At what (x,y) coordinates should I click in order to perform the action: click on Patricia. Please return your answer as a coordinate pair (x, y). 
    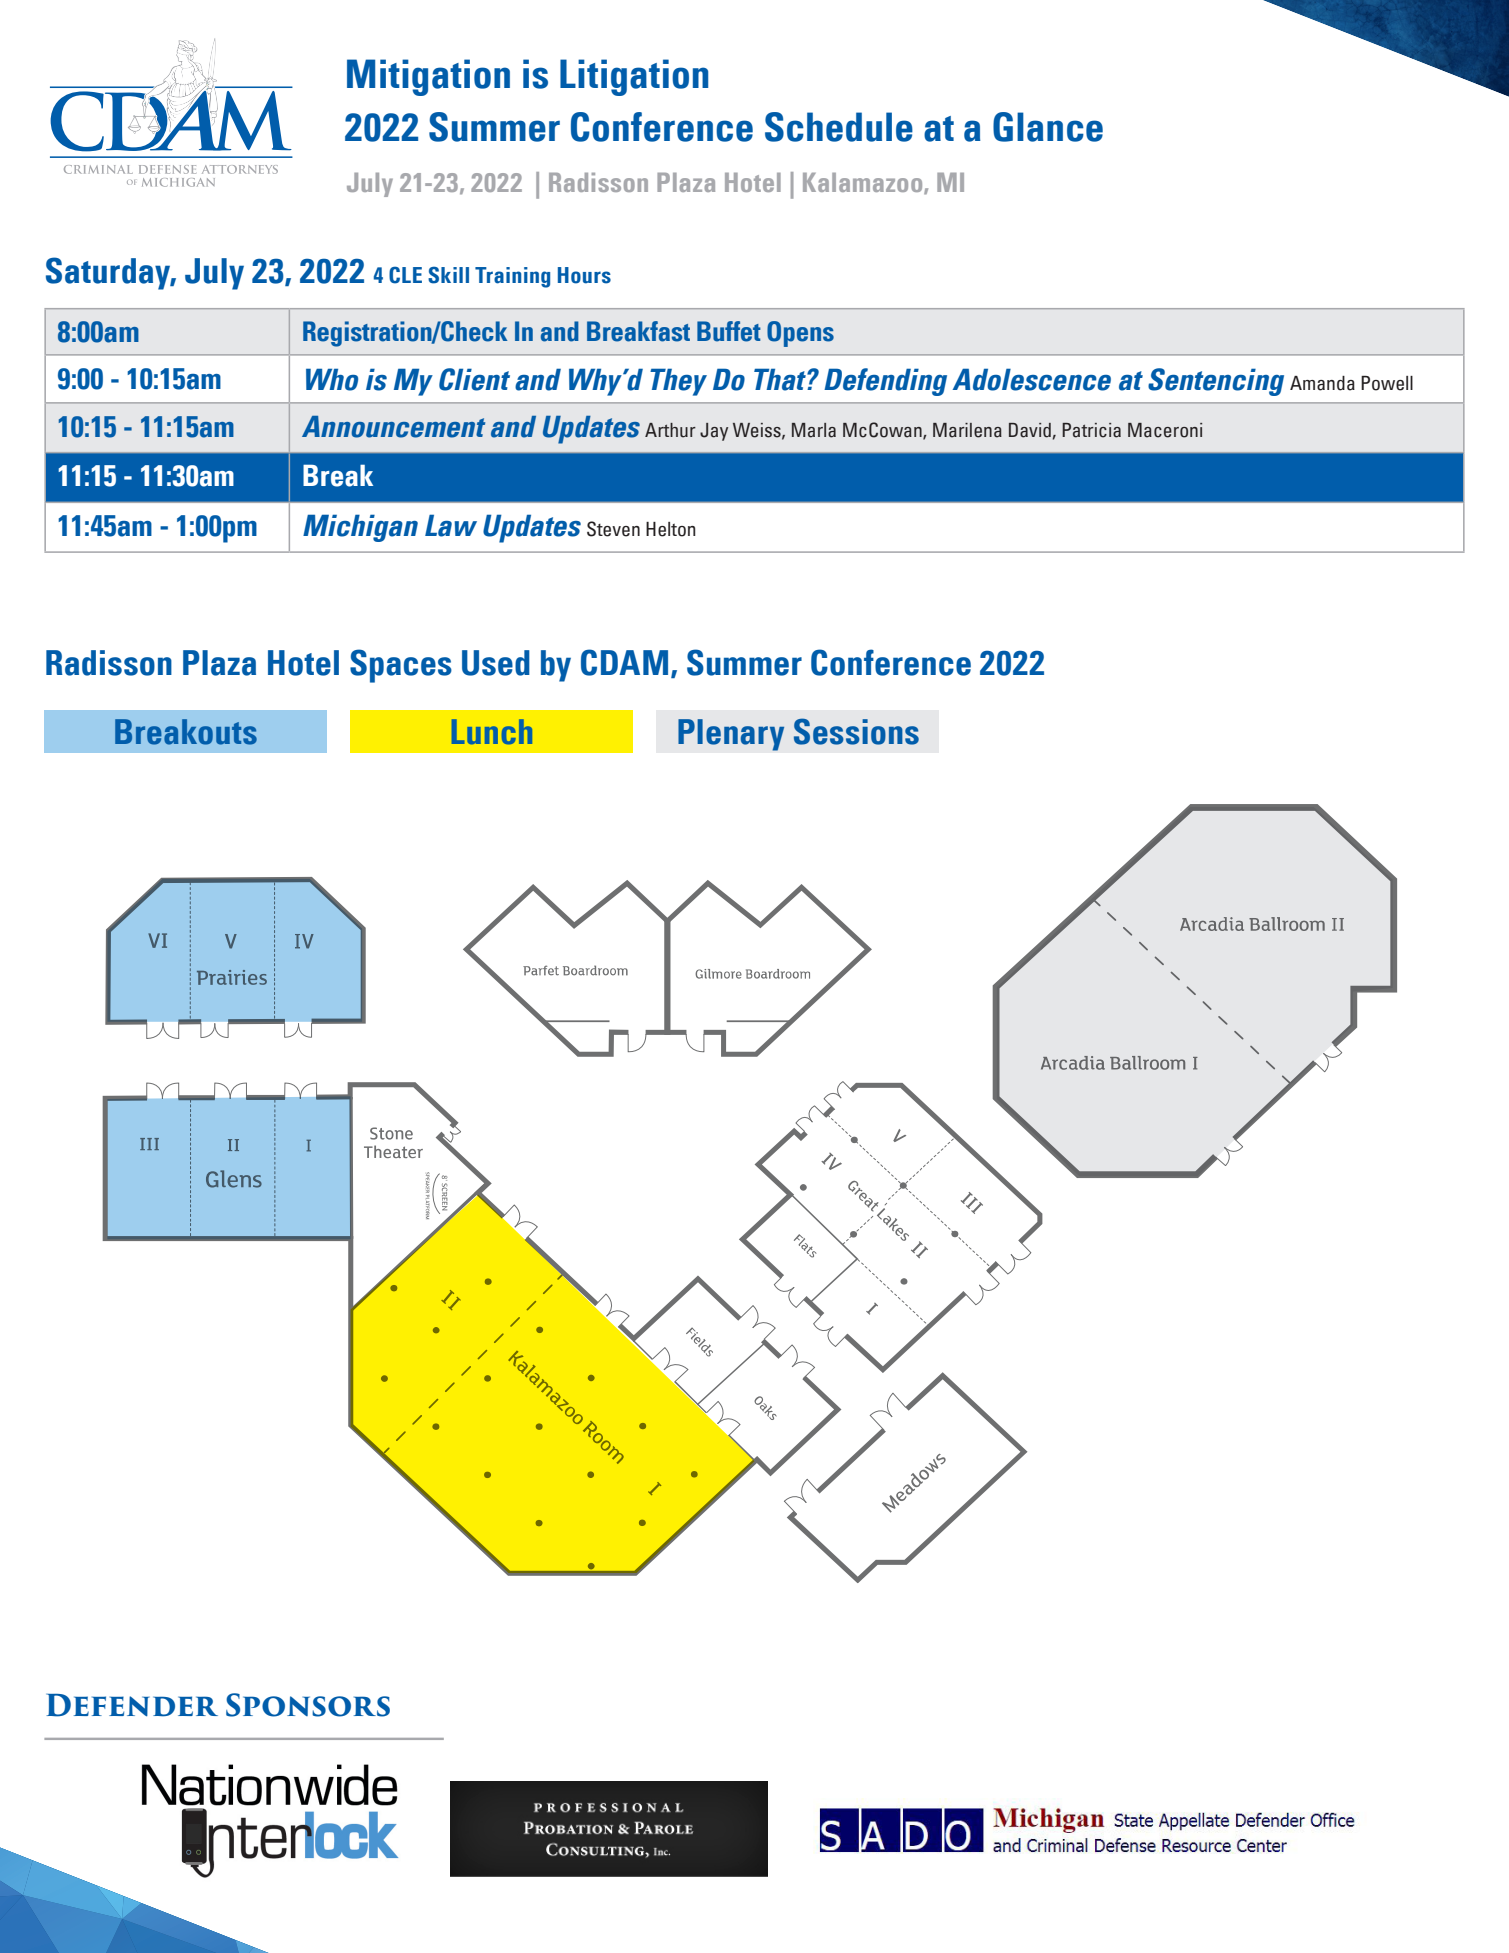
    Looking at the image, I should click on (1091, 430).
